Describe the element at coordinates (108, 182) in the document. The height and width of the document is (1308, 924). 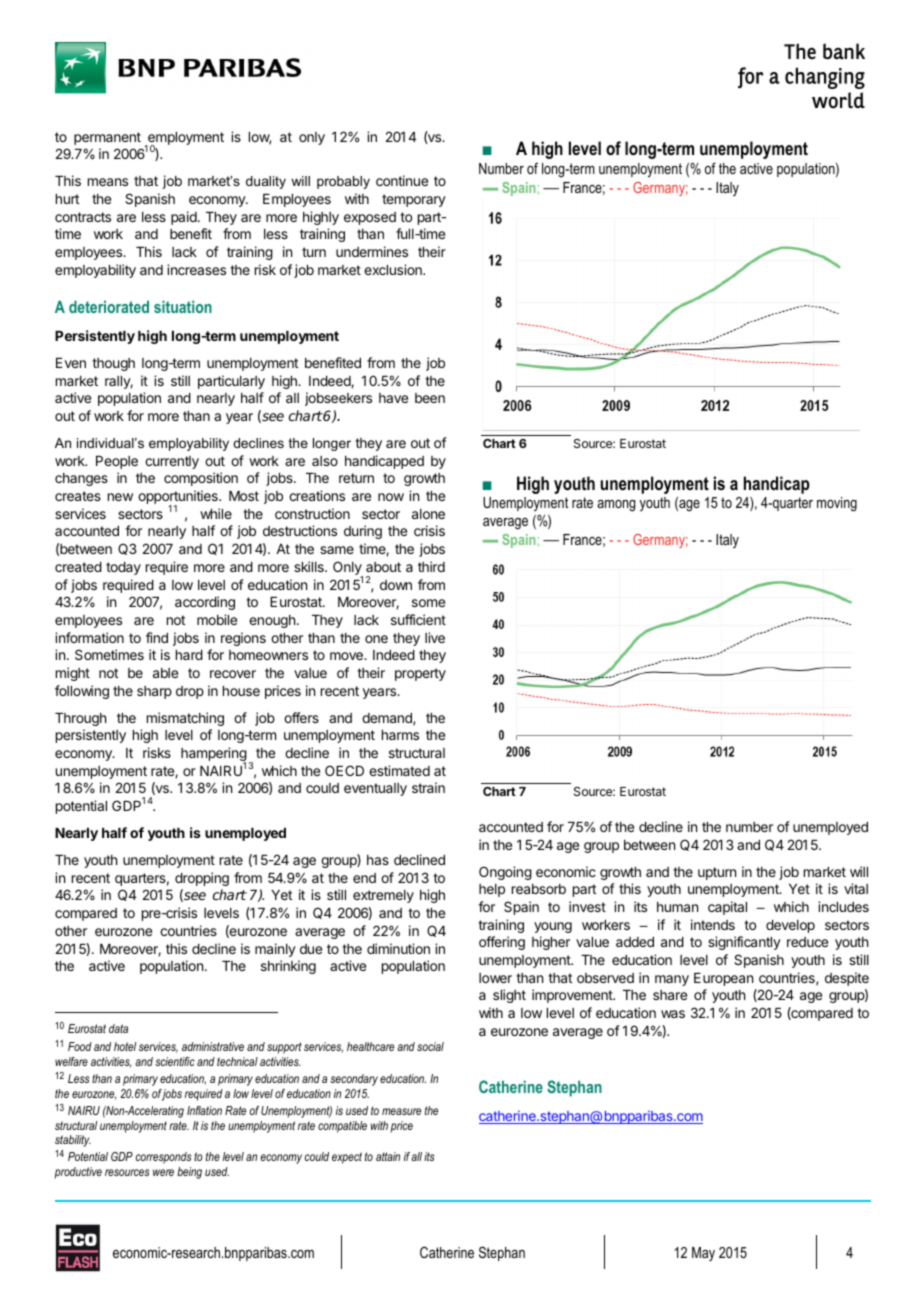
I see `means` at that location.
